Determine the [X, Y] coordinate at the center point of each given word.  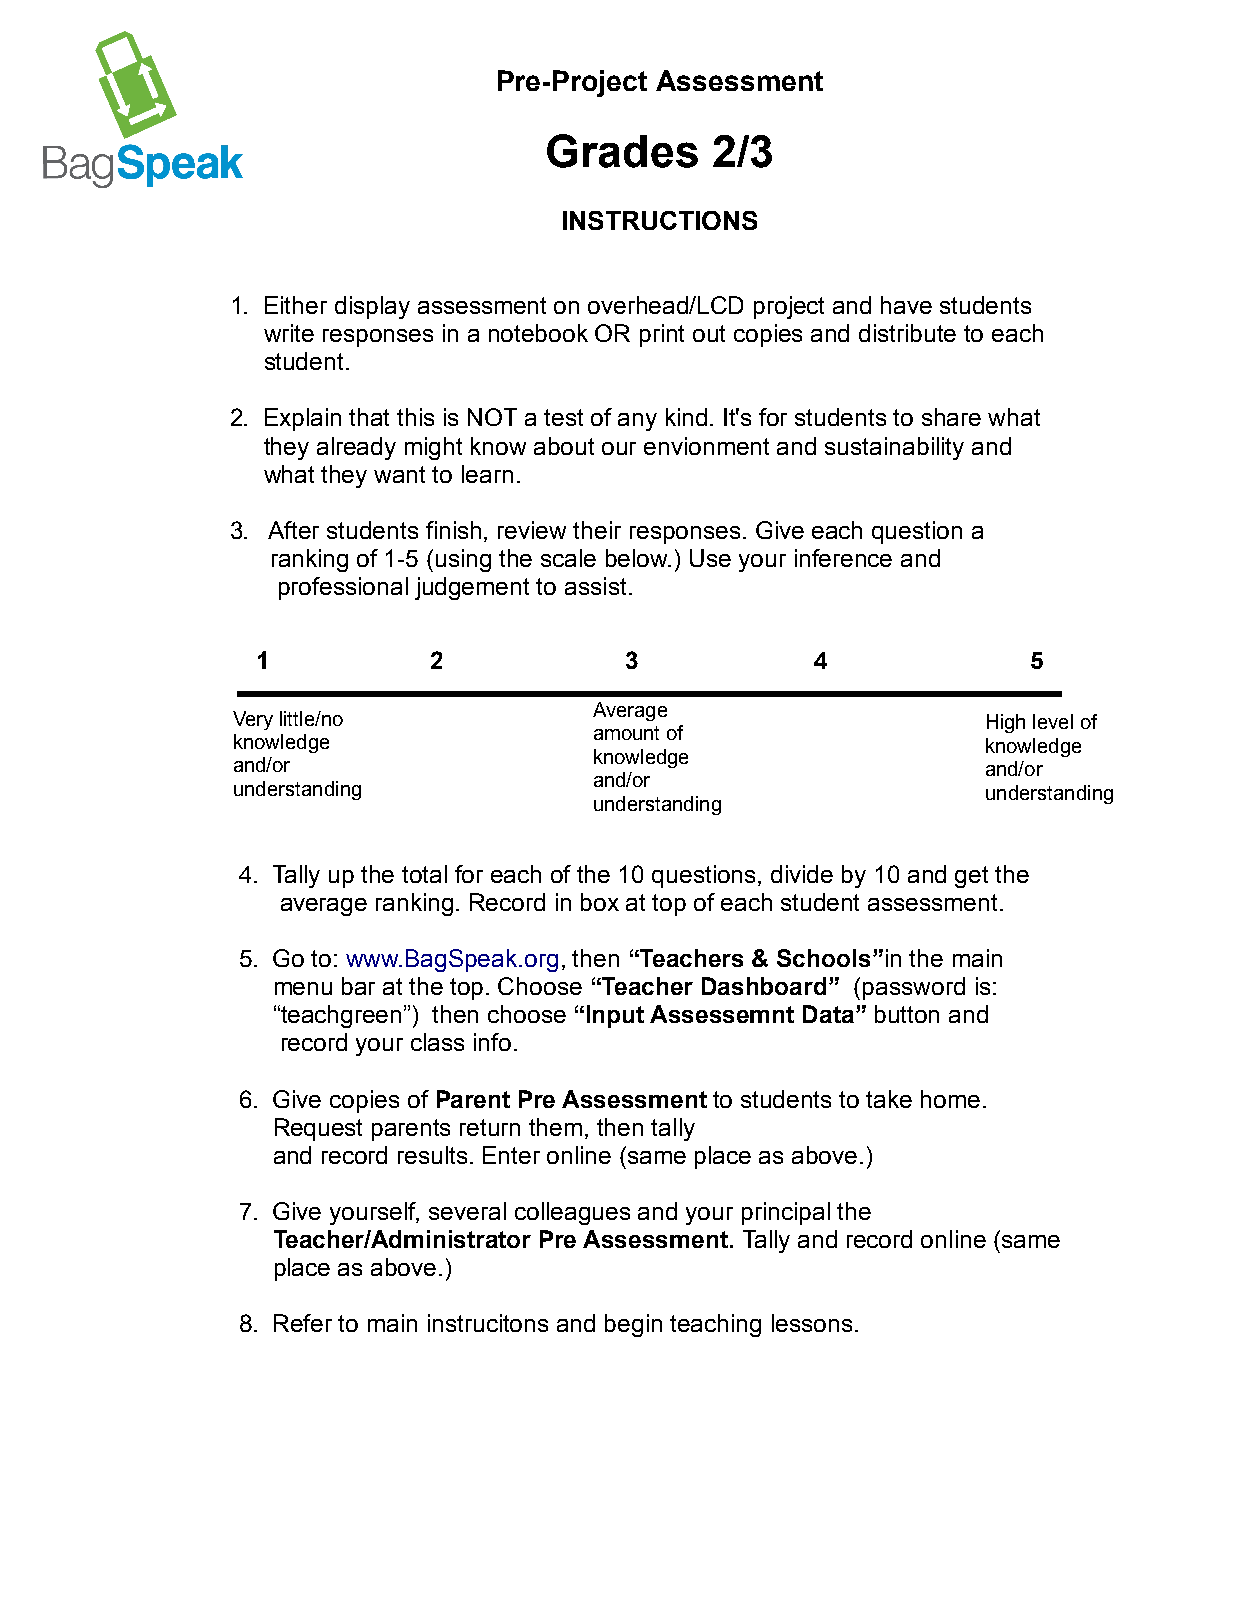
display [372, 307]
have [906, 305]
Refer [303, 1323]
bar [358, 986]
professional [343, 588]
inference [843, 558]
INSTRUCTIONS [660, 220]
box [600, 902]
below [638, 558]
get [971, 877]
